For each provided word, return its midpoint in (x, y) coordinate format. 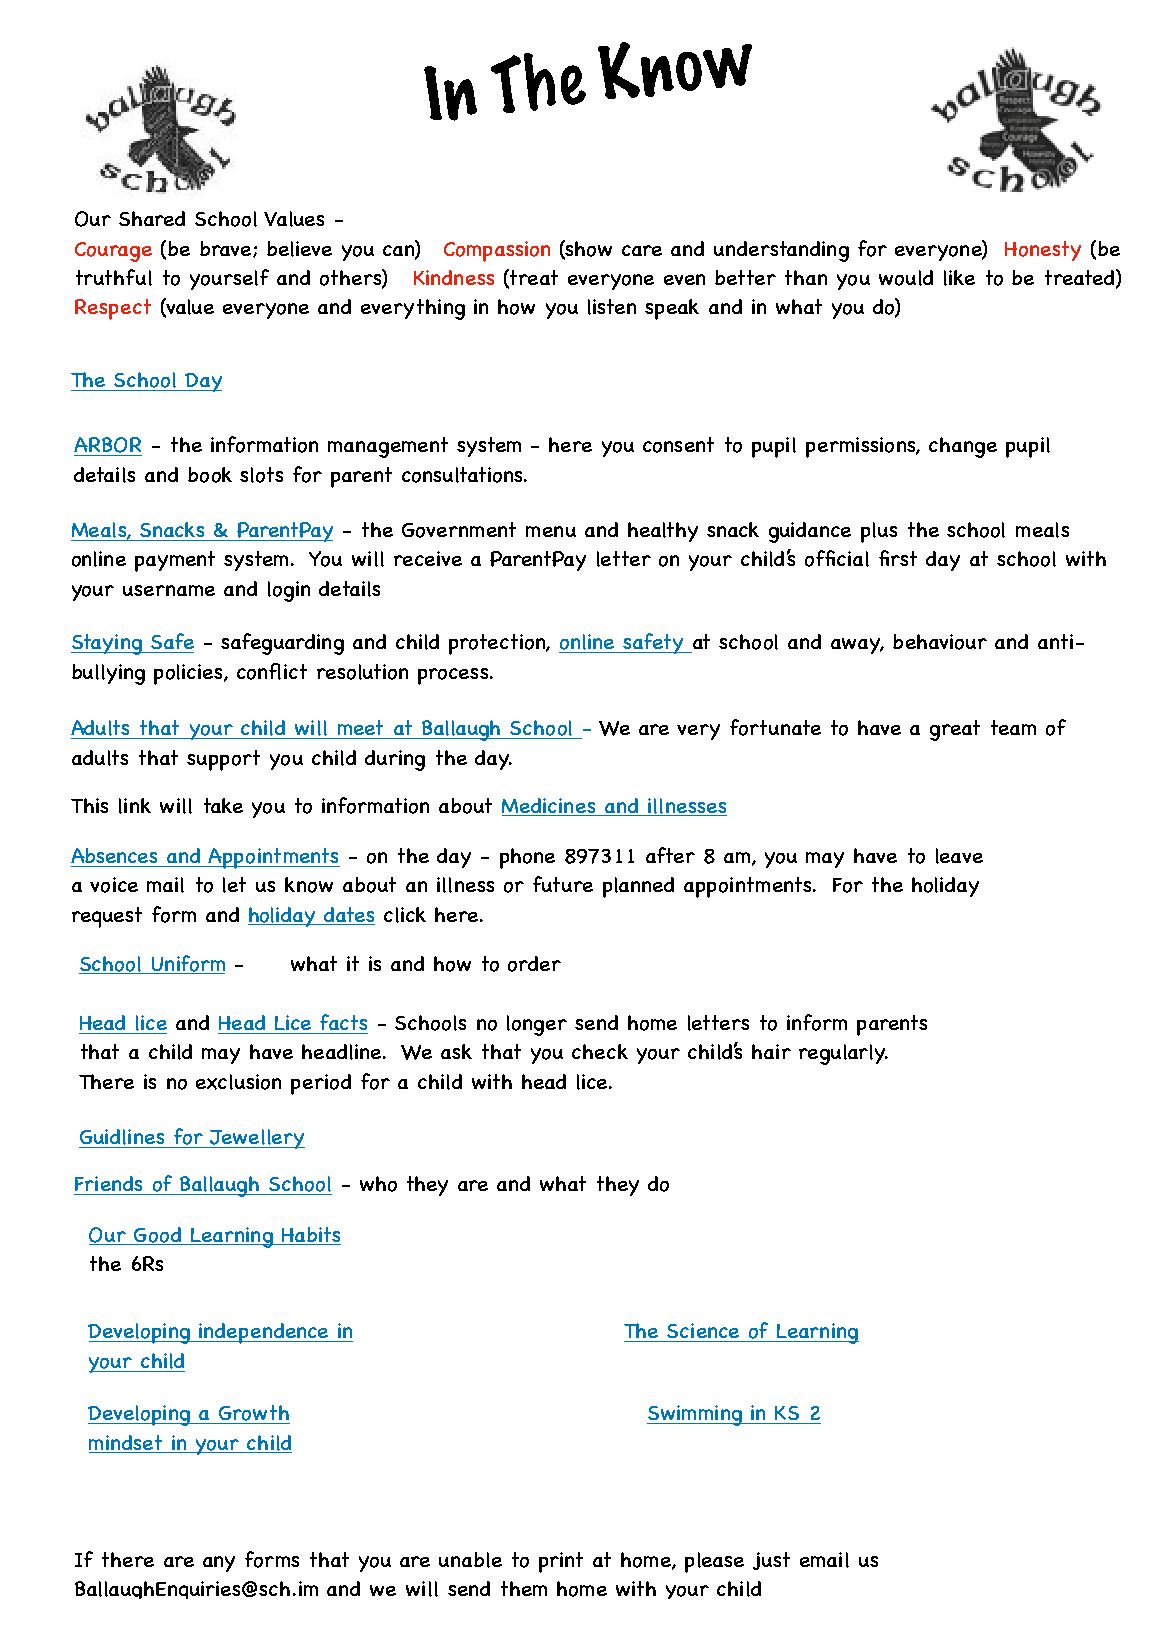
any (219, 1564)
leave (959, 856)
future (563, 884)
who (378, 1184)
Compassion (497, 251)
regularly (843, 1054)
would (906, 278)
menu (551, 531)
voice (114, 885)
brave (225, 248)
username (169, 590)
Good (157, 1236)
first (898, 558)
